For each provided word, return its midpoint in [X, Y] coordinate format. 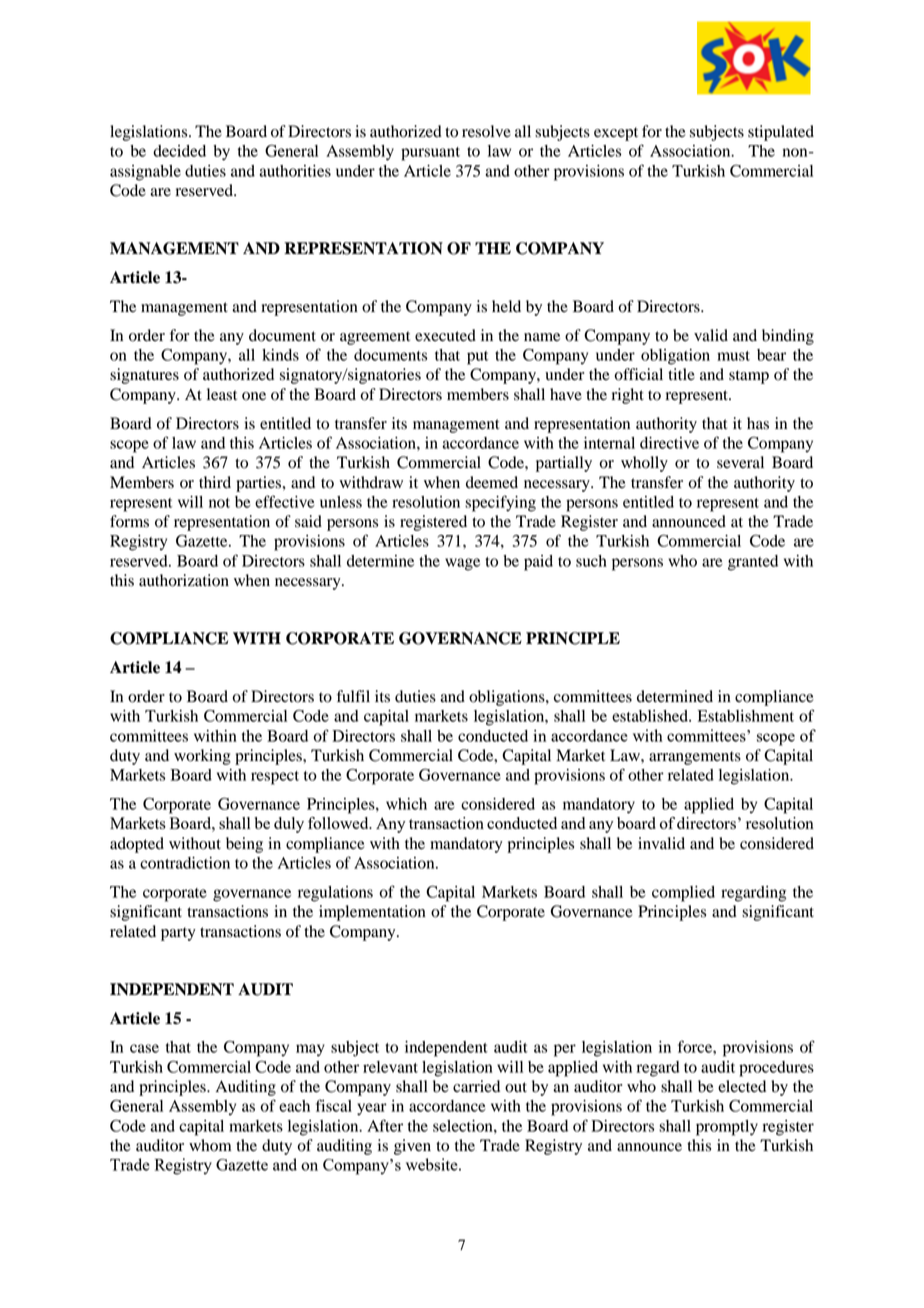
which [406, 804]
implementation [372, 913]
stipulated [781, 133]
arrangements [695, 758]
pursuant [430, 154]
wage [462, 564]
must [733, 356]
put [477, 358]
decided [179, 151]
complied [683, 894]
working [202, 757]
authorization [184, 580]
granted [753, 563]
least [222, 394]
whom [210, 1145]
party [178, 934]
